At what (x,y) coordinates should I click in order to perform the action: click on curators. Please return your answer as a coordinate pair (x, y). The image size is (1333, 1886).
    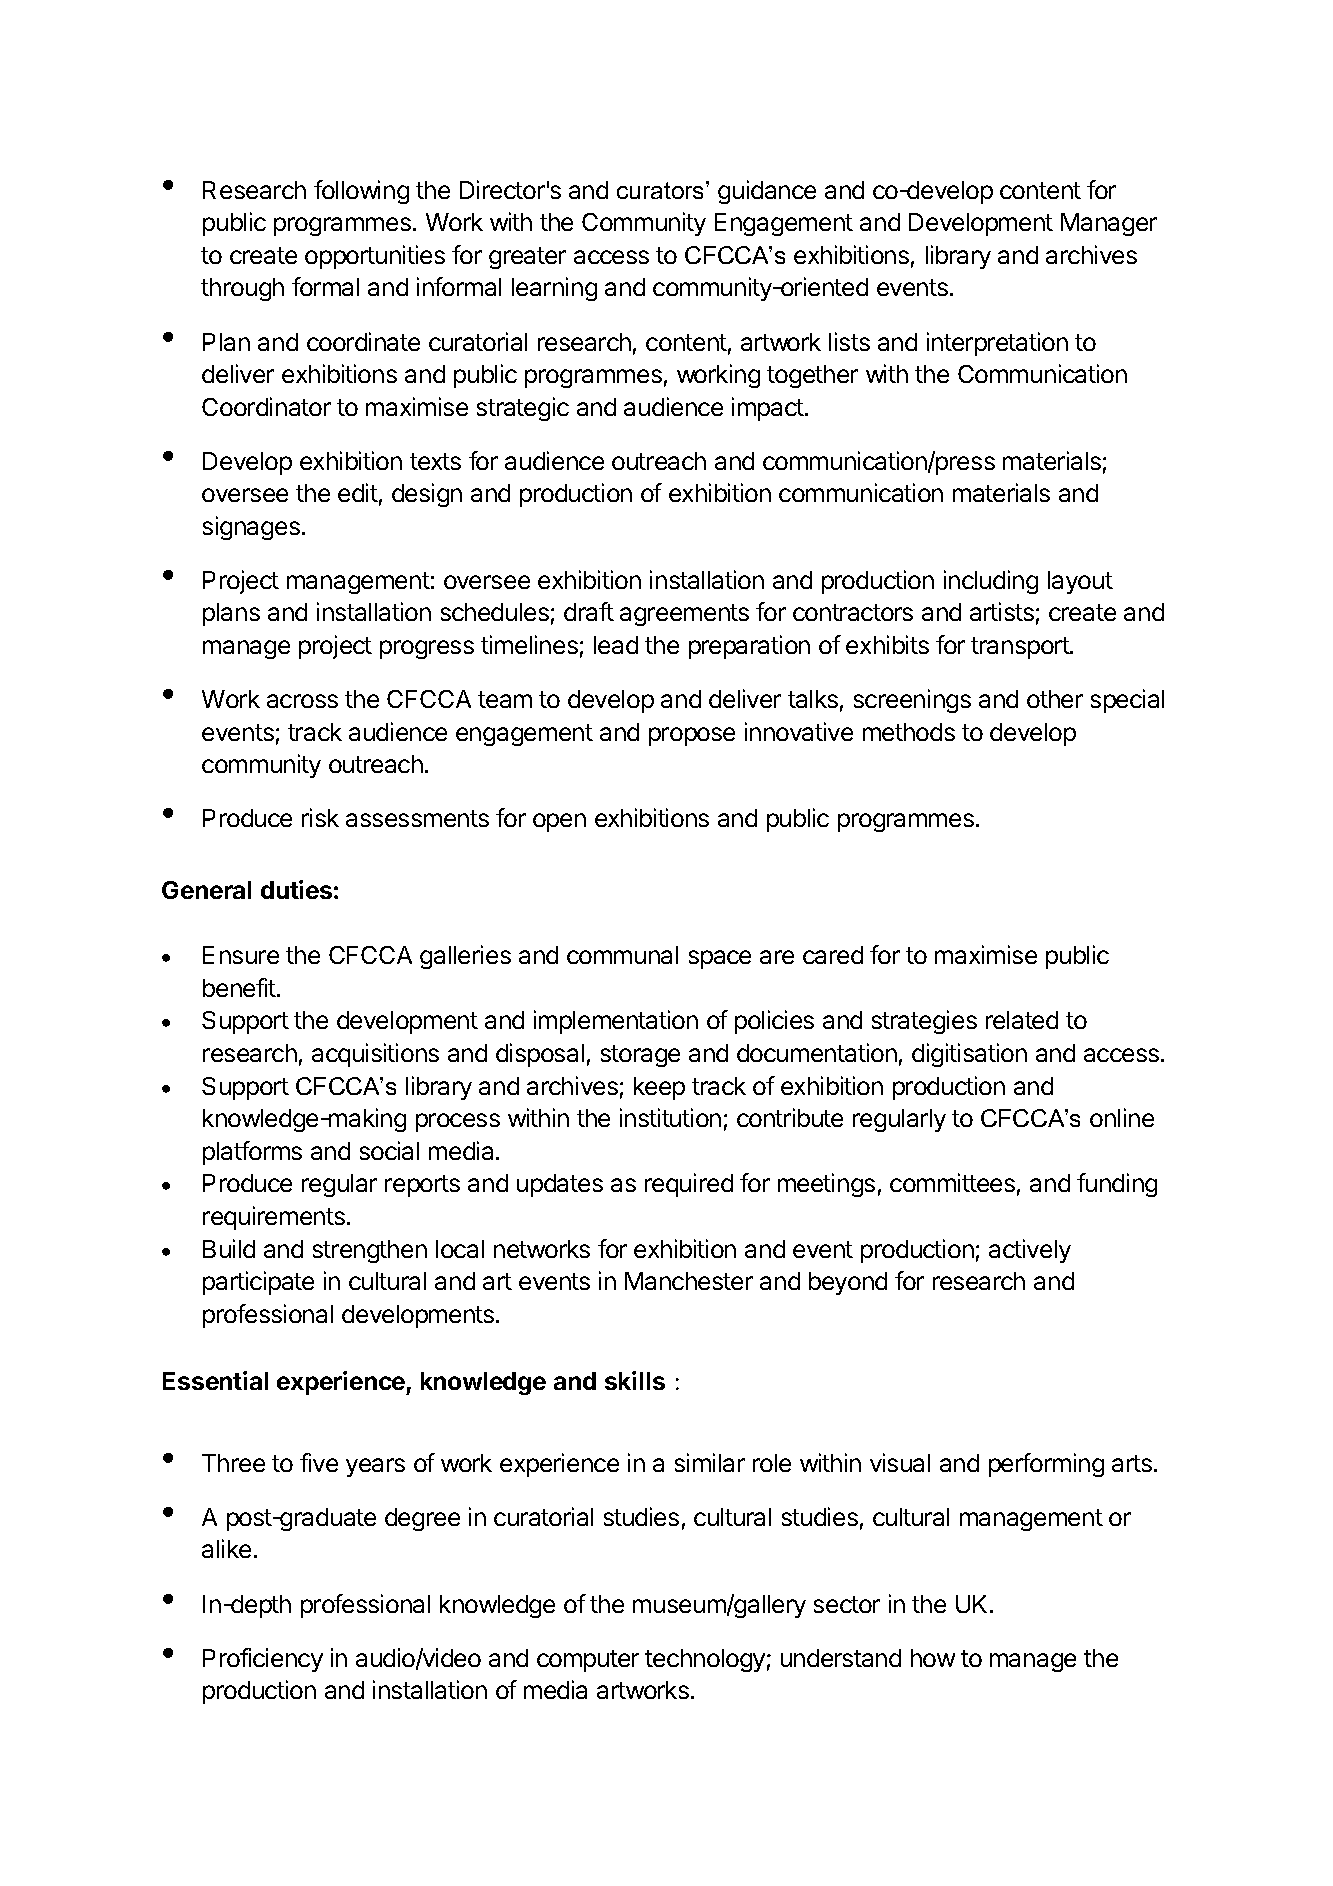
    Looking at the image, I should click on (662, 190).
